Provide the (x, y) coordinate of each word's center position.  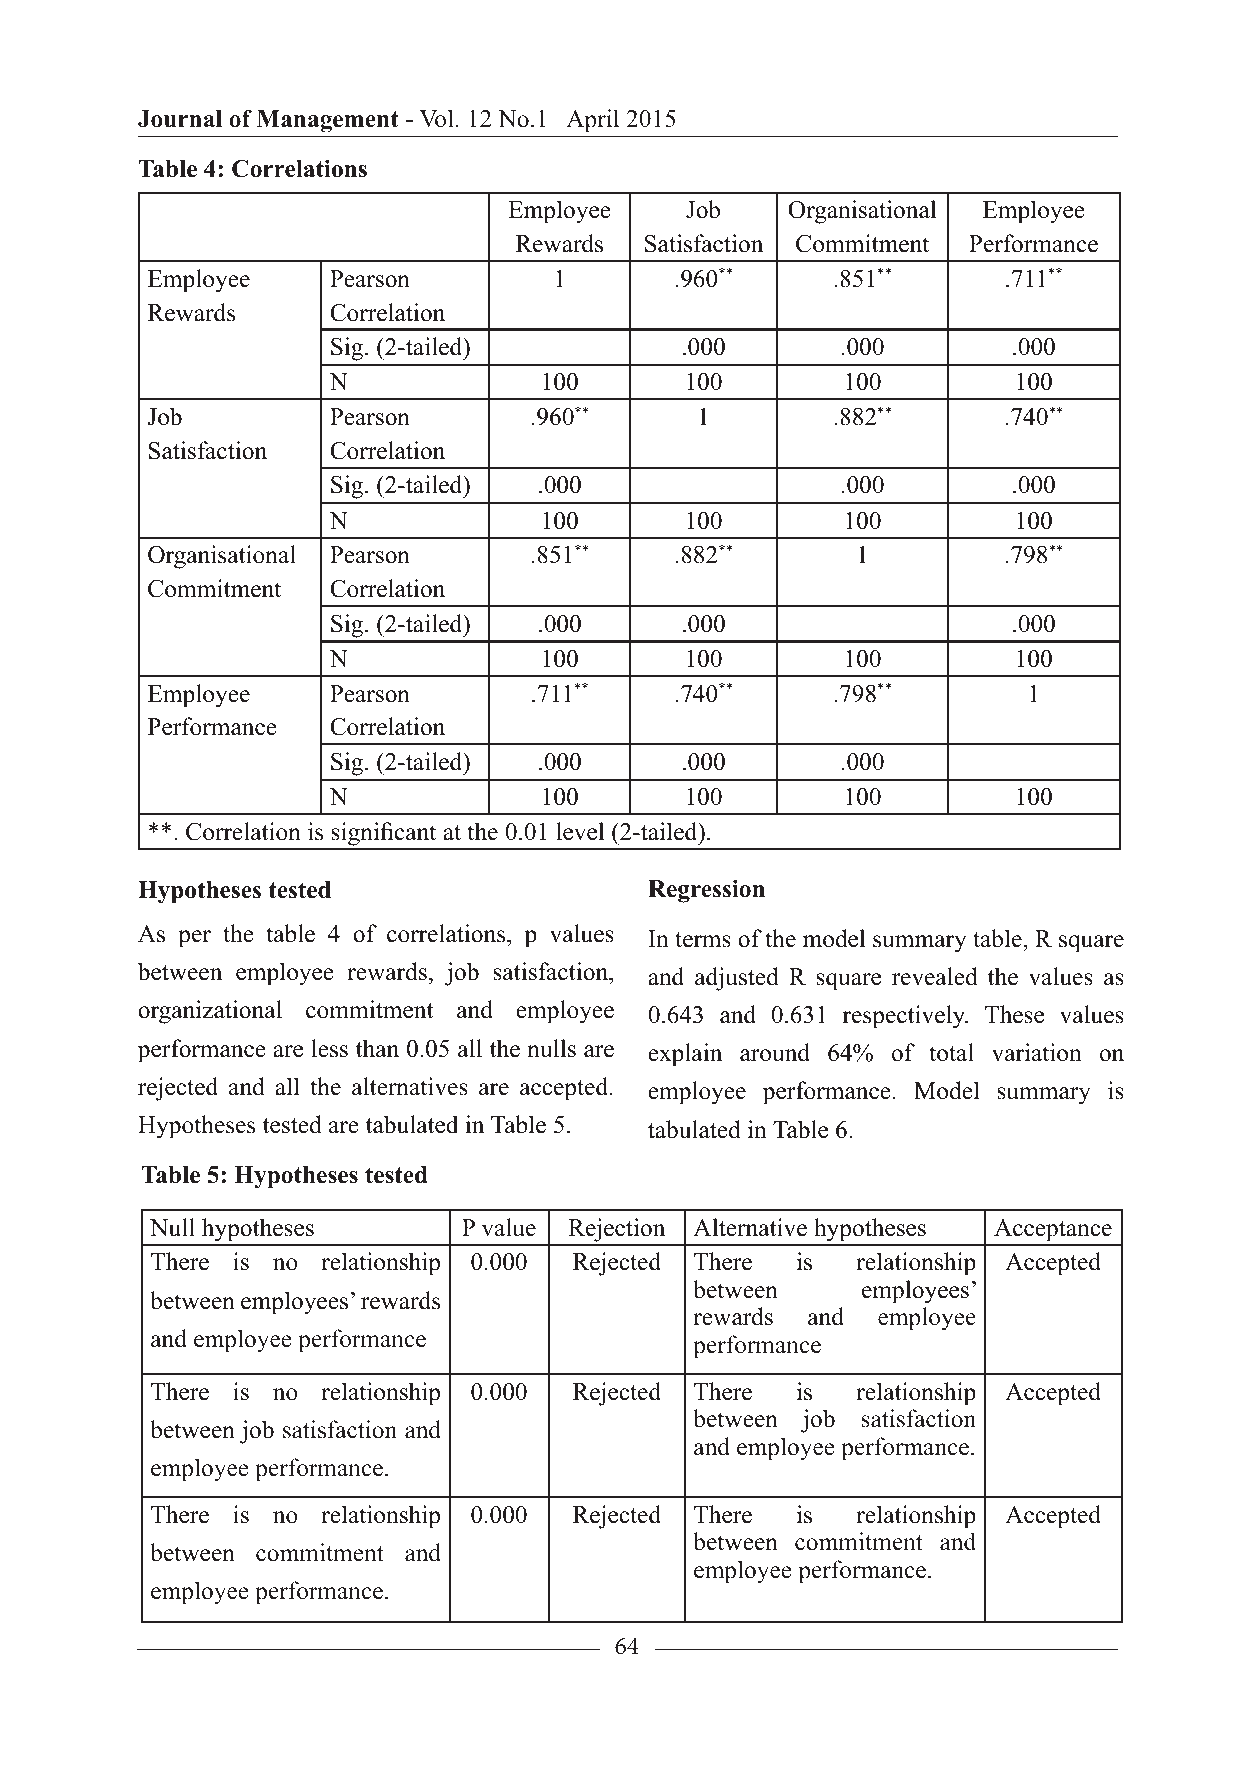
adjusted (737, 979)
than (377, 1048)
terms (703, 940)
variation (1037, 1052)
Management (328, 121)
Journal (180, 119)
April (592, 121)
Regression (706, 891)
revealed (935, 976)
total (951, 1052)
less (329, 1048)
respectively (905, 1017)
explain (685, 1055)
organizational (210, 1012)
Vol (436, 118)
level (580, 831)
